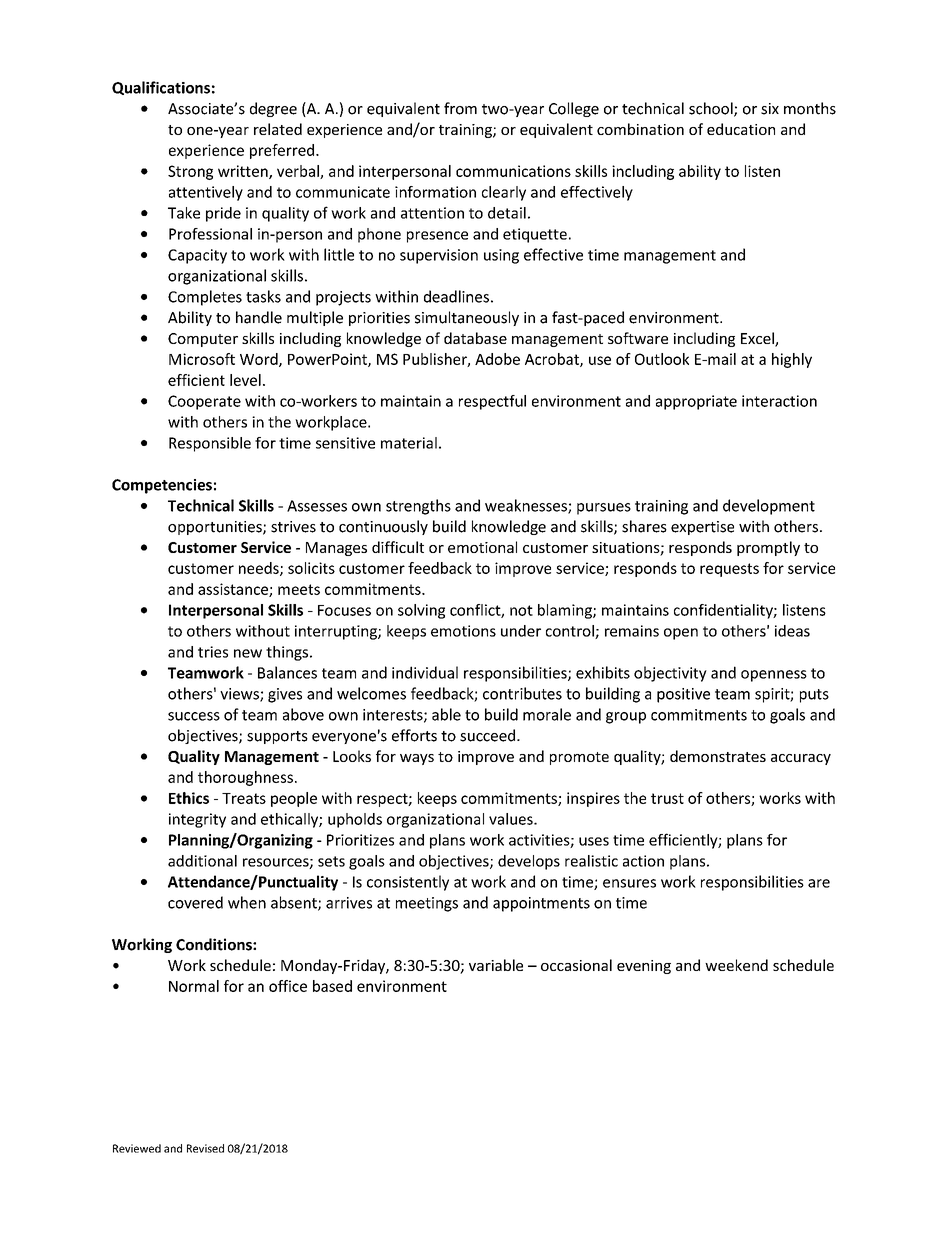 The height and width of the document is (1233, 952). I want to click on tries, so click(213, 652).
